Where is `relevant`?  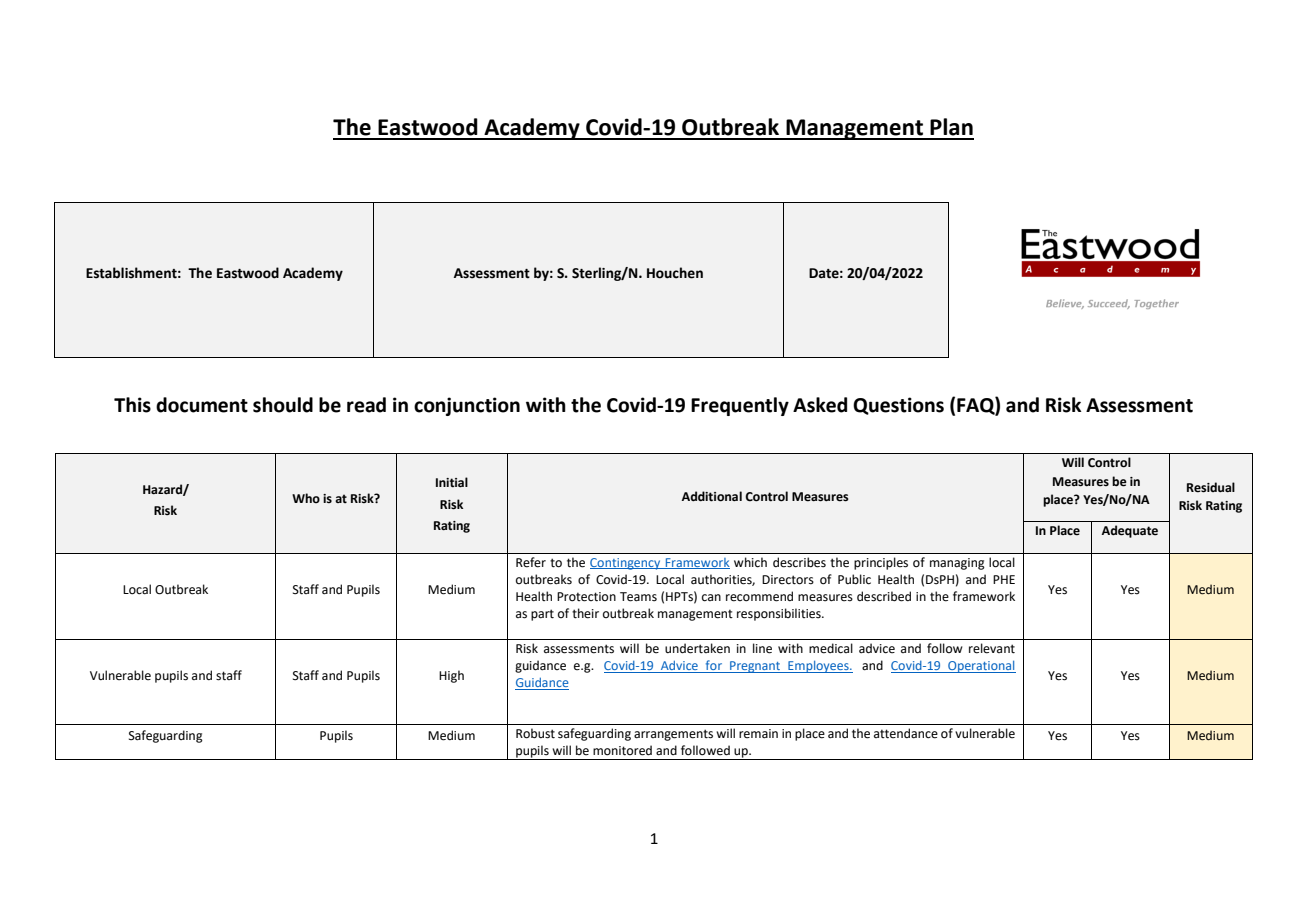 relevant is located at coordinates (992, 648).
